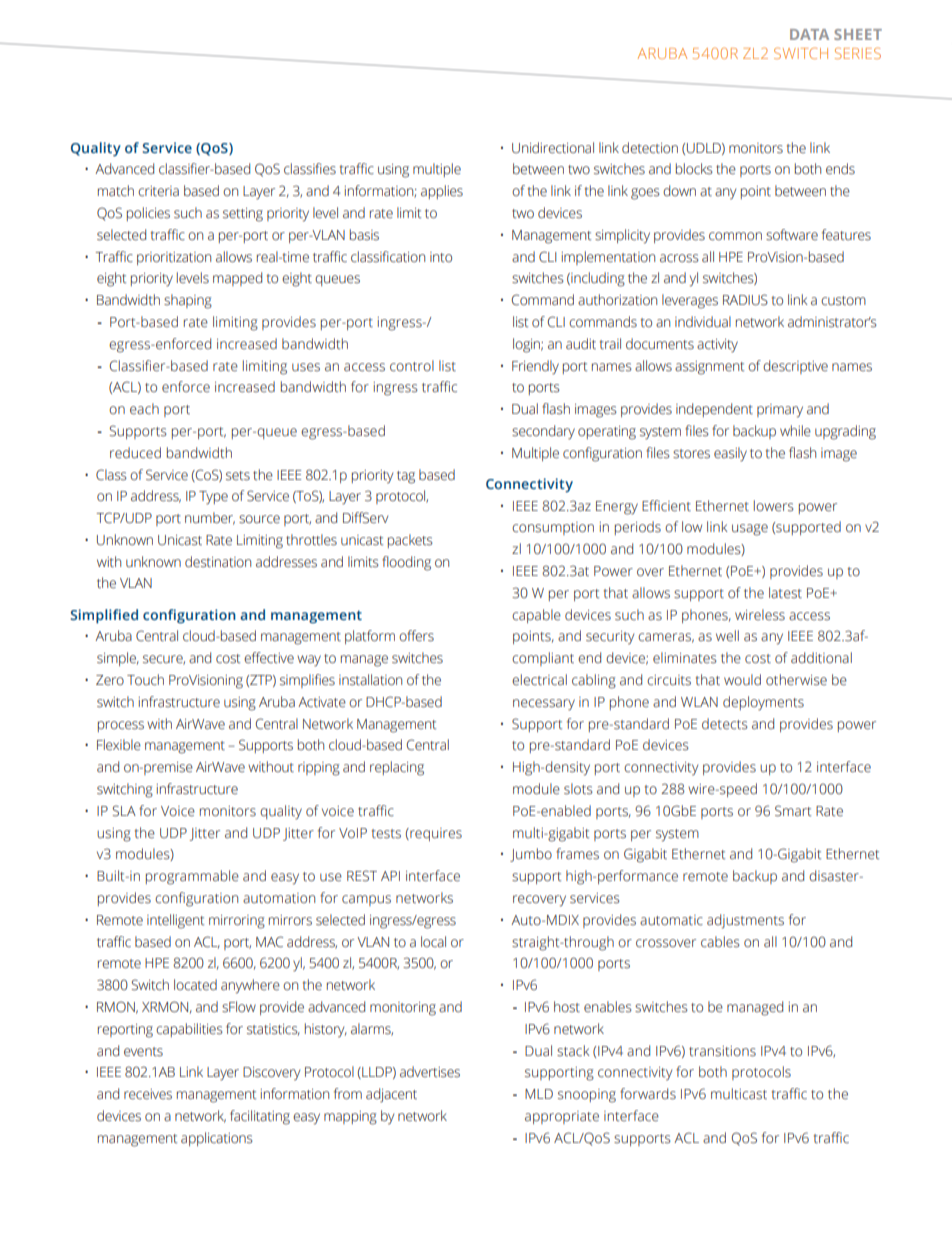 The height and width of the page is (1233, 952). Describe the element at coordinates (148, 1094) in the page. I see `receives` at that location.
